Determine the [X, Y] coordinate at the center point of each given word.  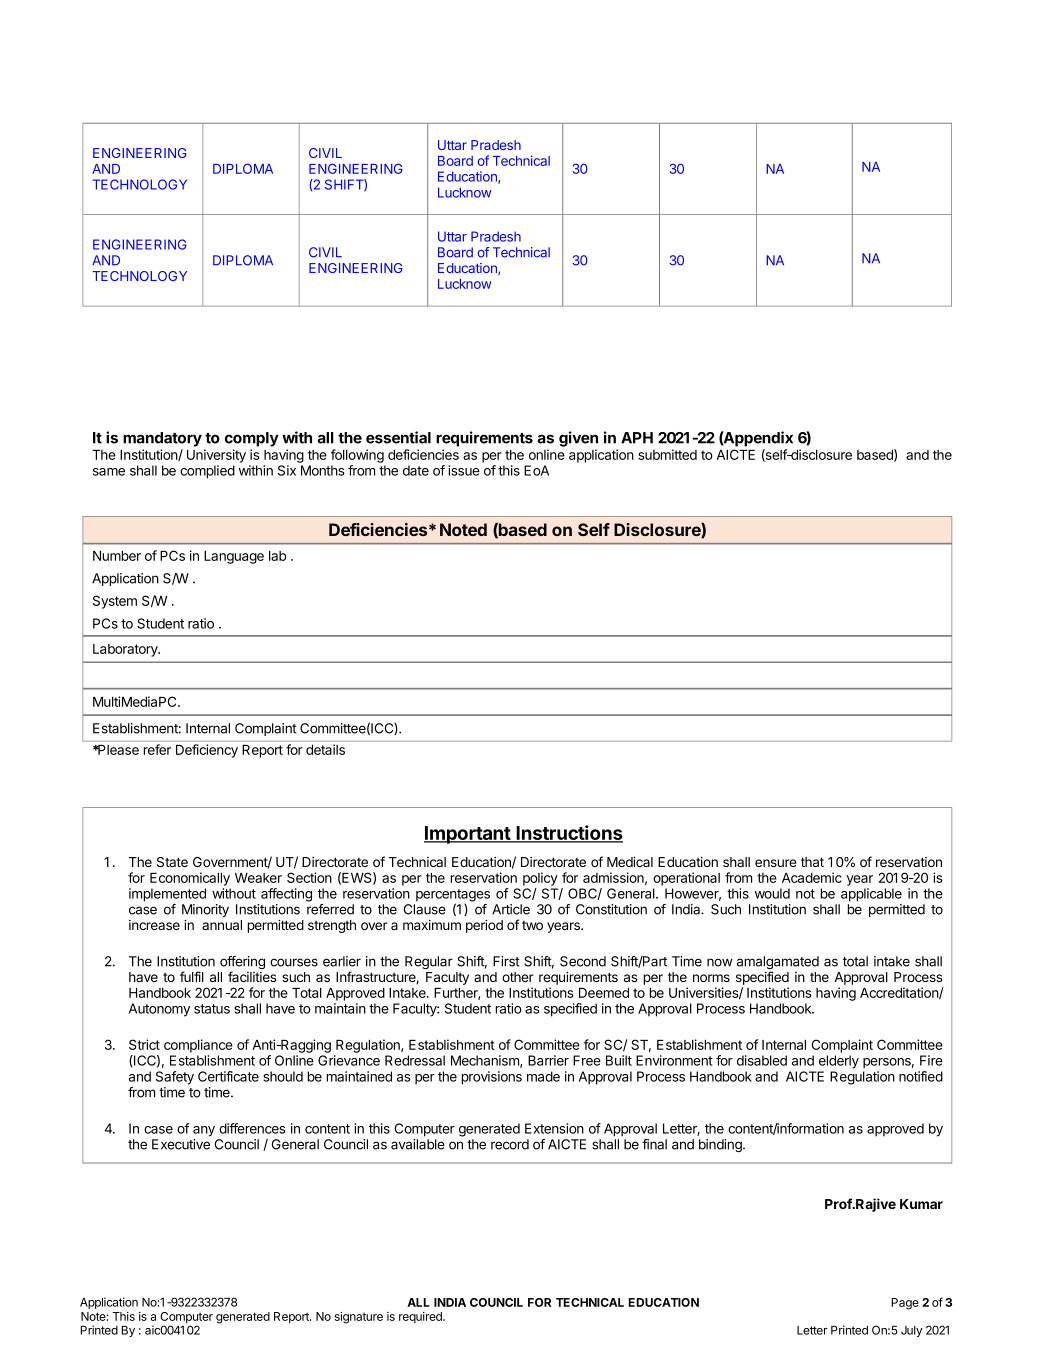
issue [464, 470]
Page [905, 1304]
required [421, 1317]
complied [207, 472]
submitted [667, 454]
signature [358, 1318]
